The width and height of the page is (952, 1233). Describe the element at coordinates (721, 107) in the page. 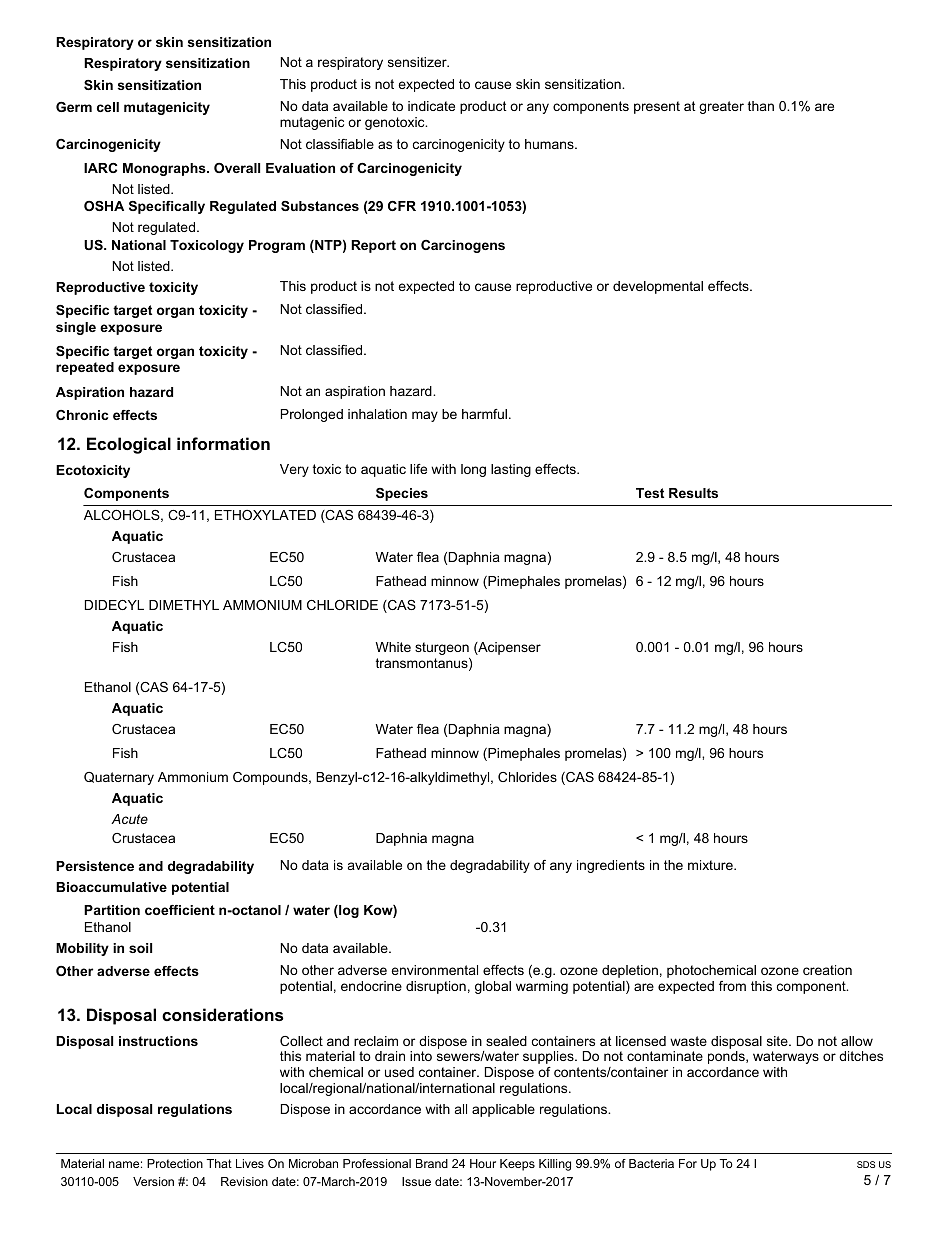

I see `greater` at that location.
